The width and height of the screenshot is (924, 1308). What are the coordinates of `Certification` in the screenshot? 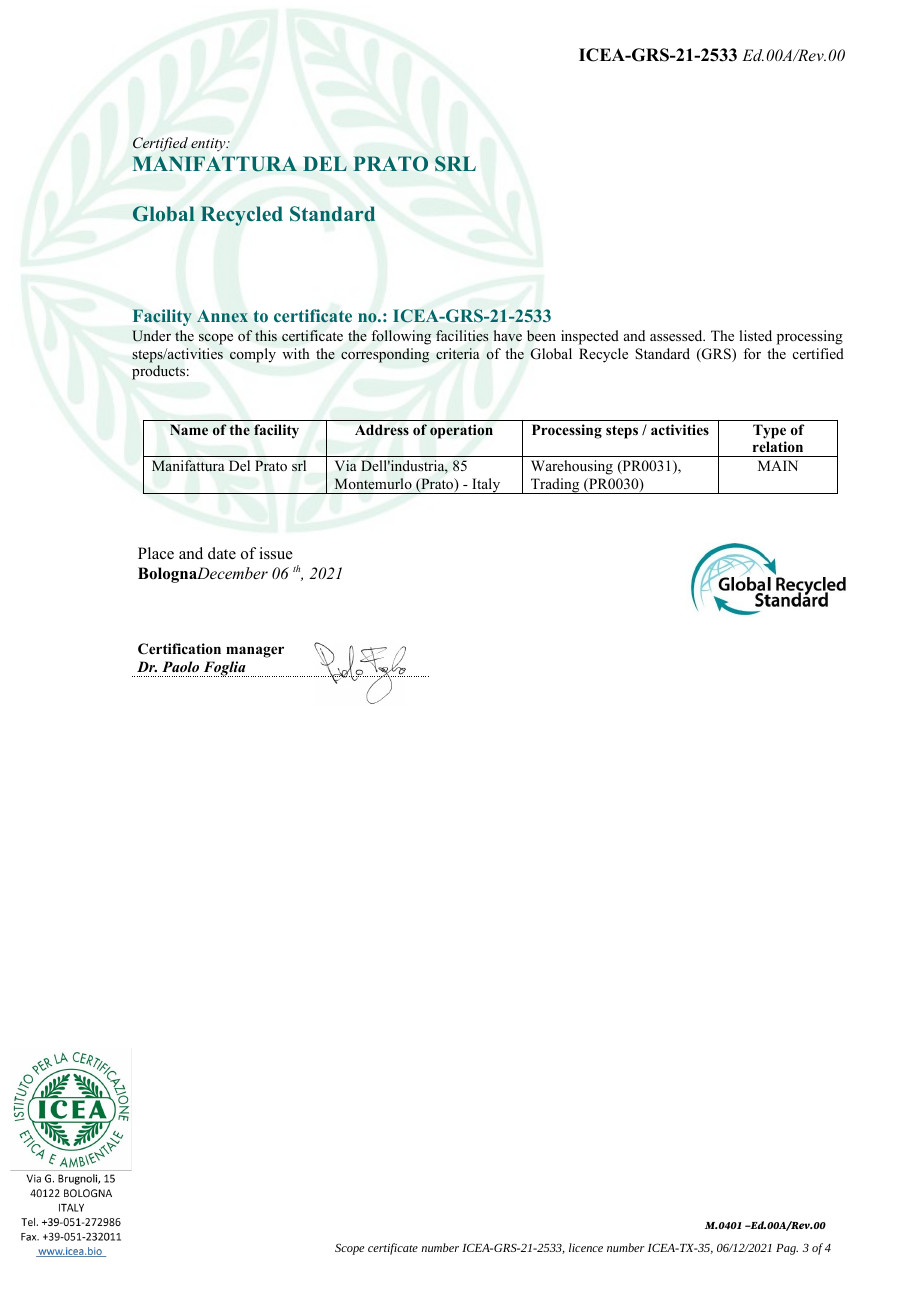 It's located at (179, 649).
